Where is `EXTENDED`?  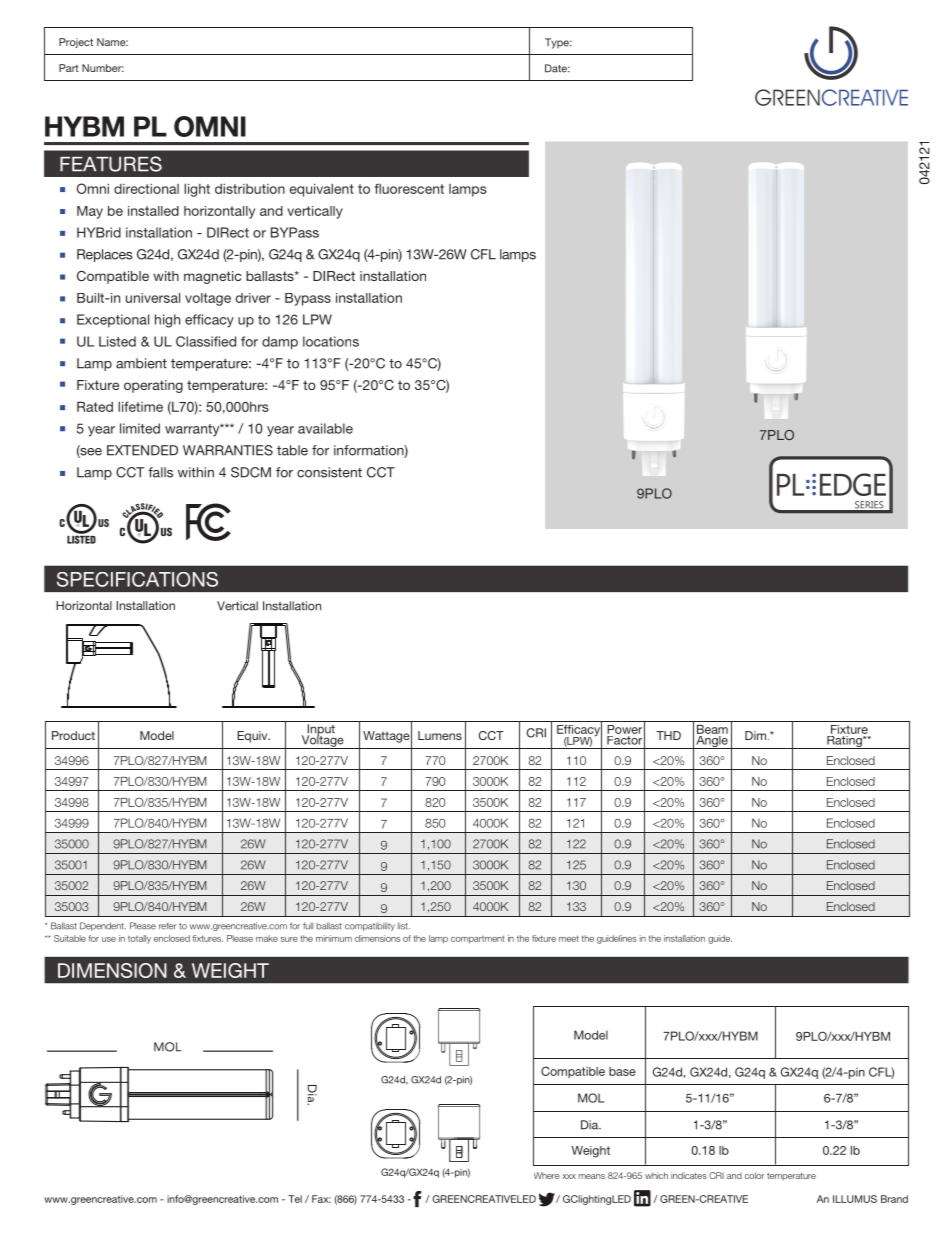 EXTENDED is located at coordinates (142, 450).
